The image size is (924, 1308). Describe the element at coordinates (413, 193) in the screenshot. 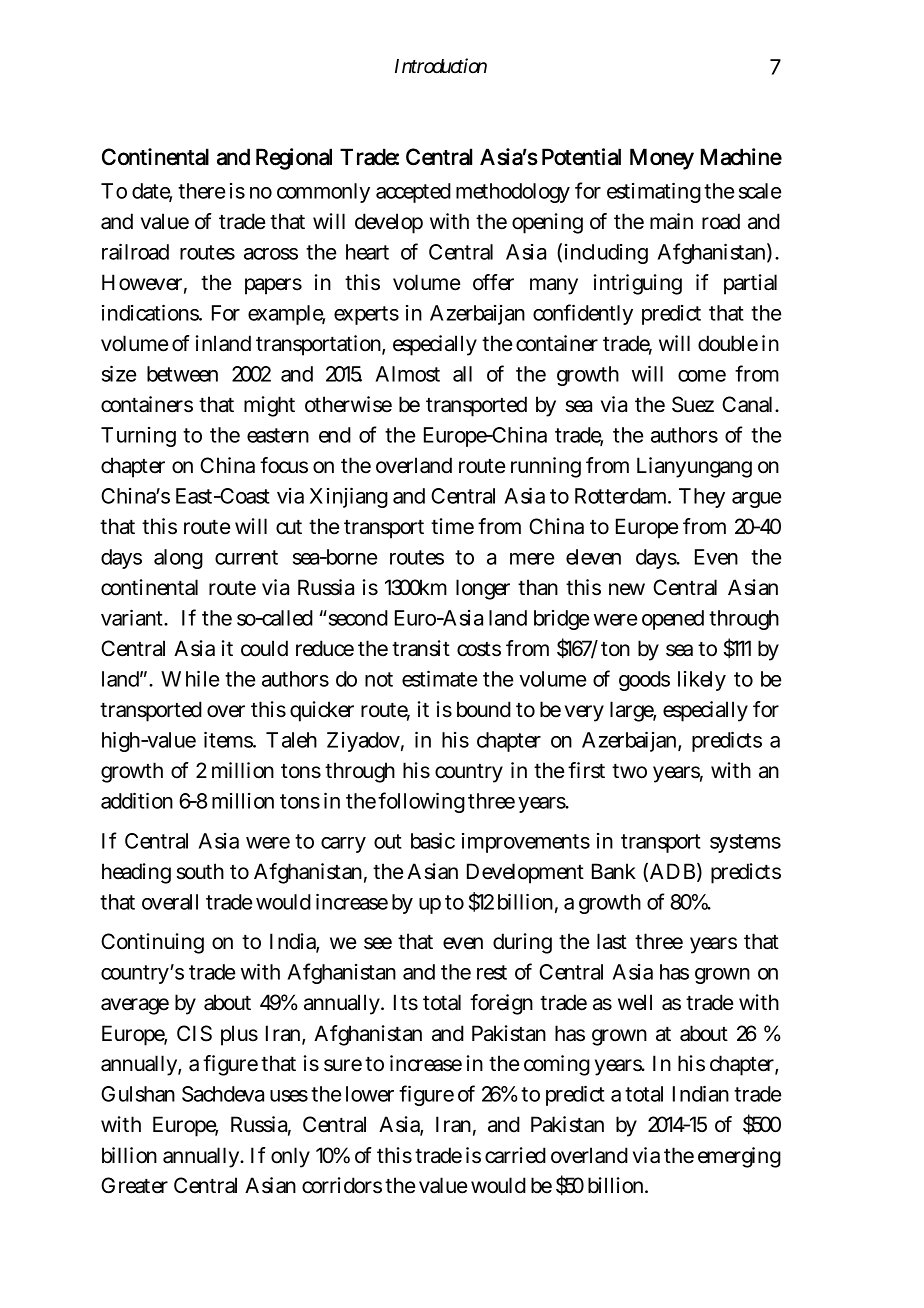

I see `accepted` at that location.
